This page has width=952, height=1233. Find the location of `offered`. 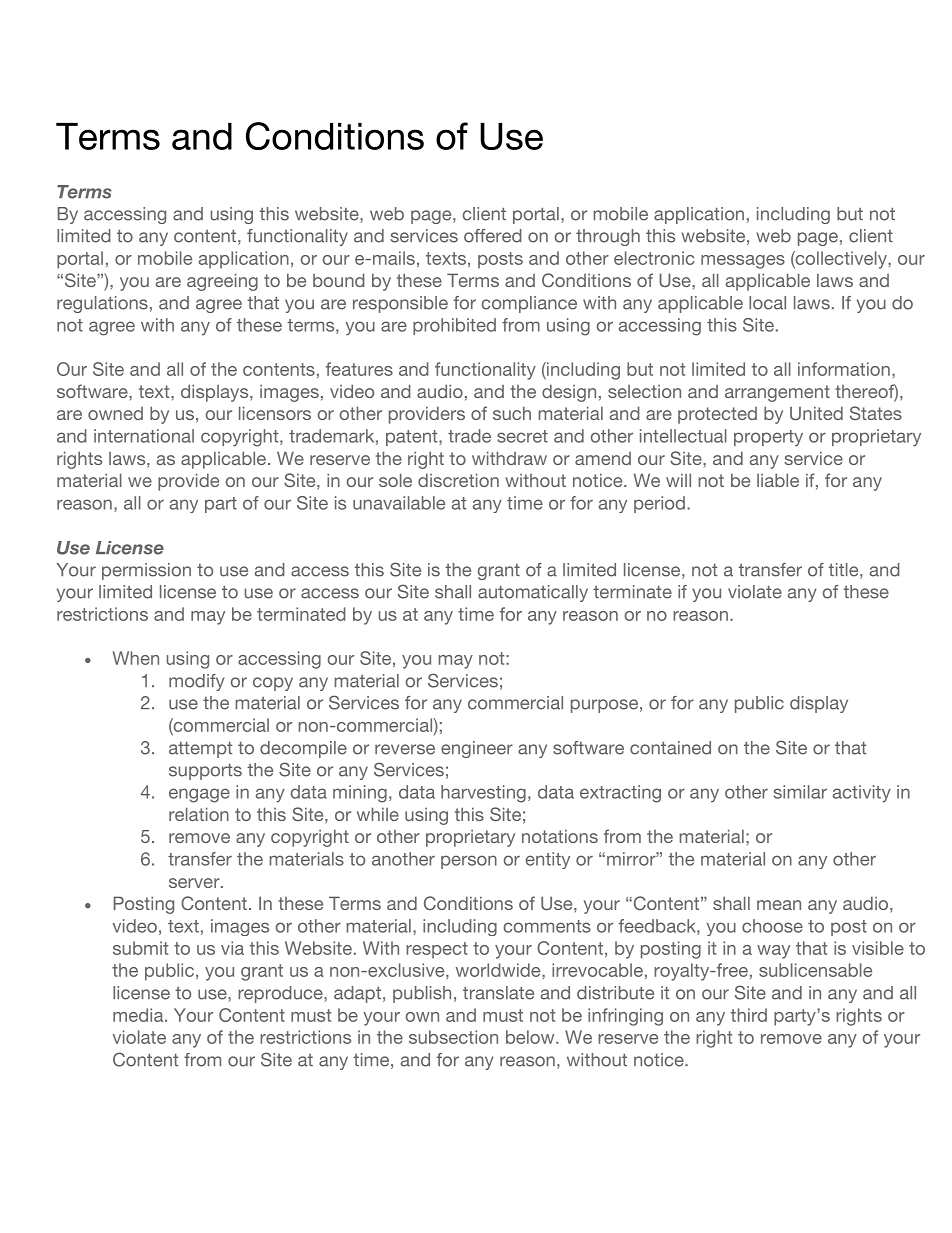

offered is located at coordinates (493, 236).
